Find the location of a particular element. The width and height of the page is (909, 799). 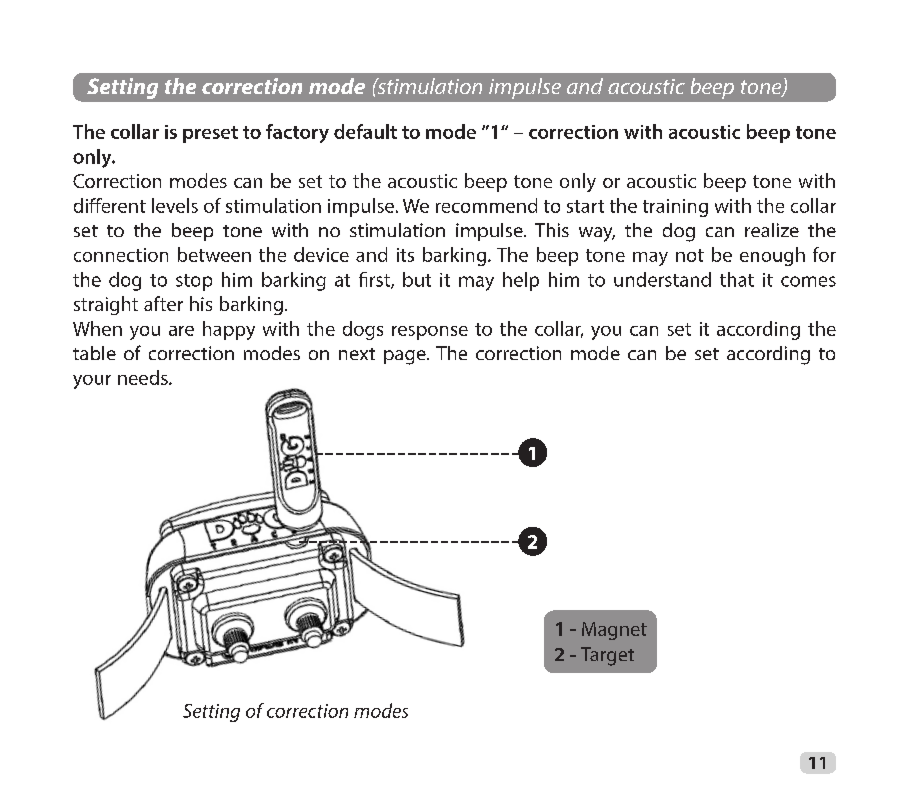

page is located at coordinates (406, 357).
